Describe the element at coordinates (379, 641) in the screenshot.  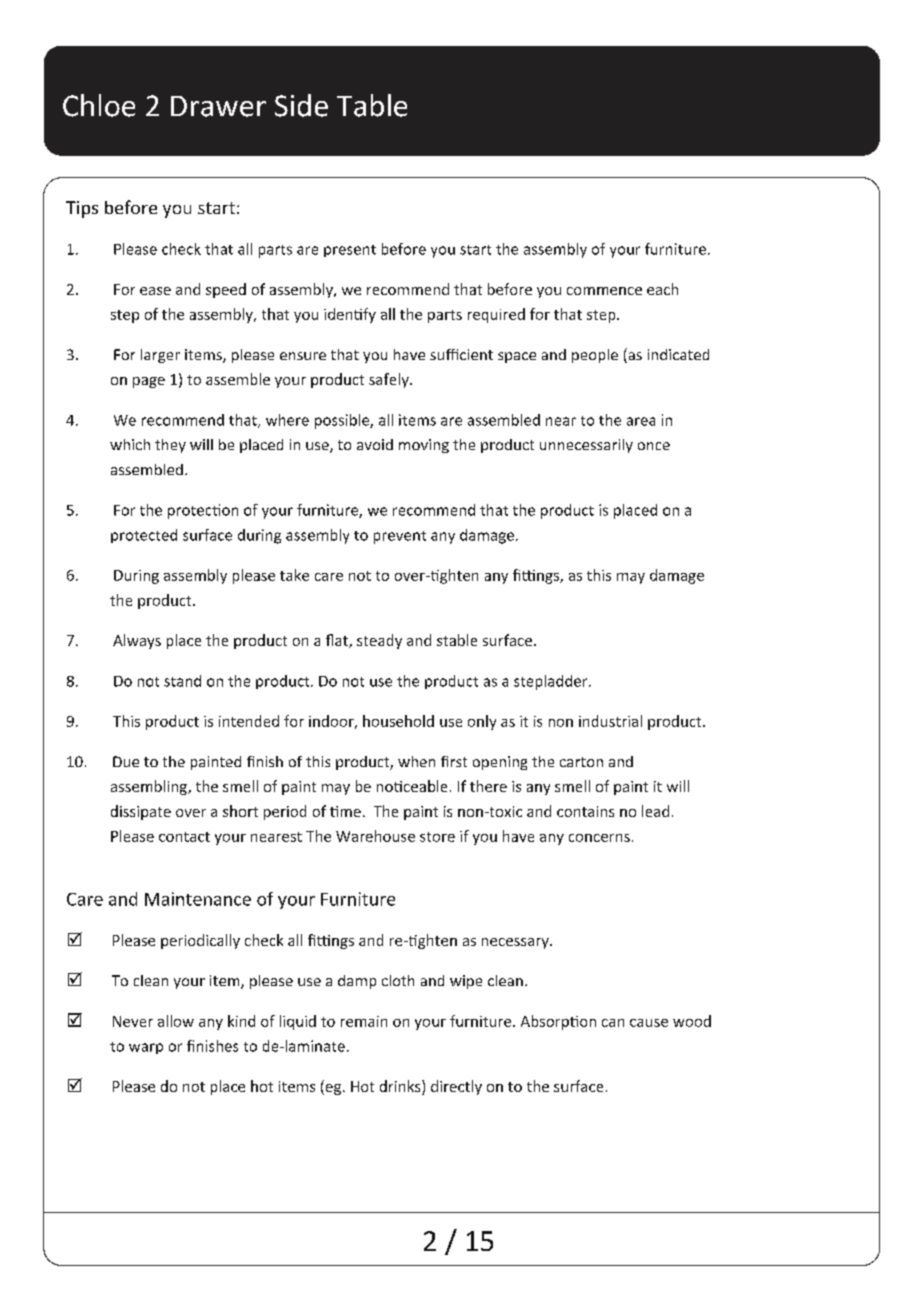
I see `steady` at that location.
